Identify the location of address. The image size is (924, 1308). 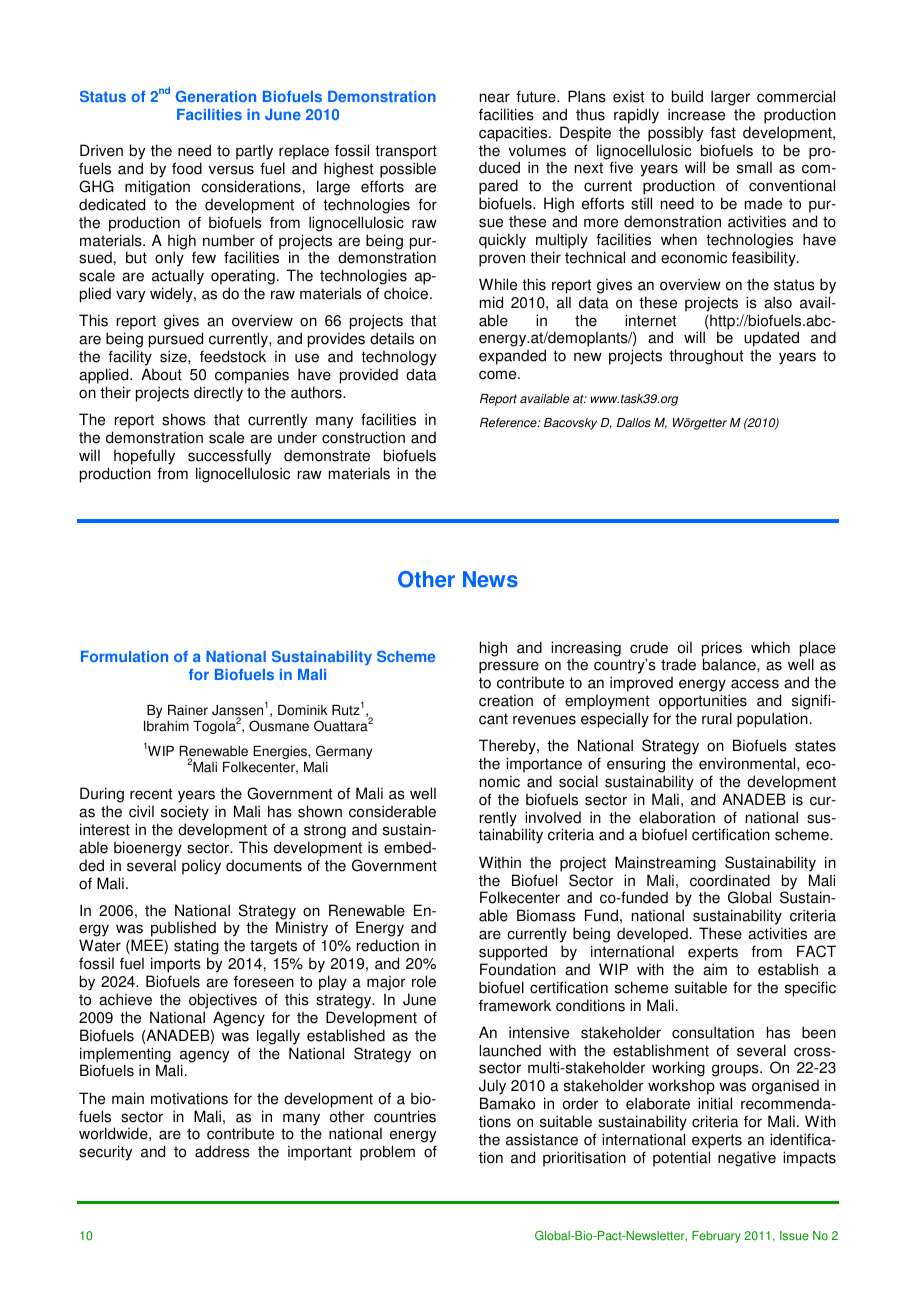
(222, 1151).
